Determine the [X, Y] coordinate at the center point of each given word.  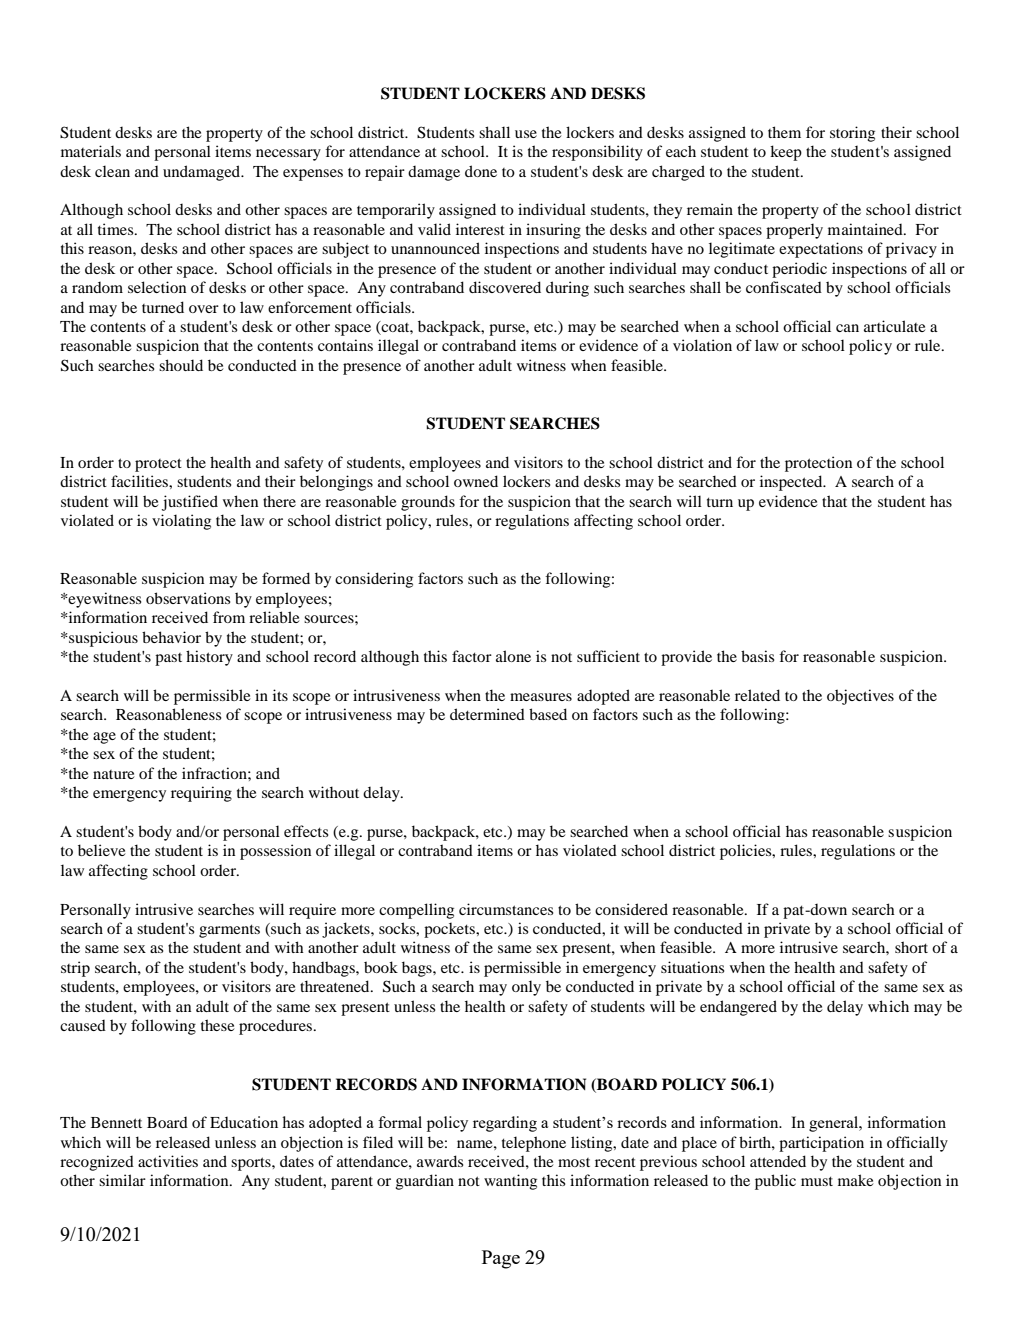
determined [487, 714]
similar [122, 1180]
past [168, 659]
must [817, 1181]
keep [786, 153]
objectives [860, 697]
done [481, 171]
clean [112, 171]
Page [501, 1259]
